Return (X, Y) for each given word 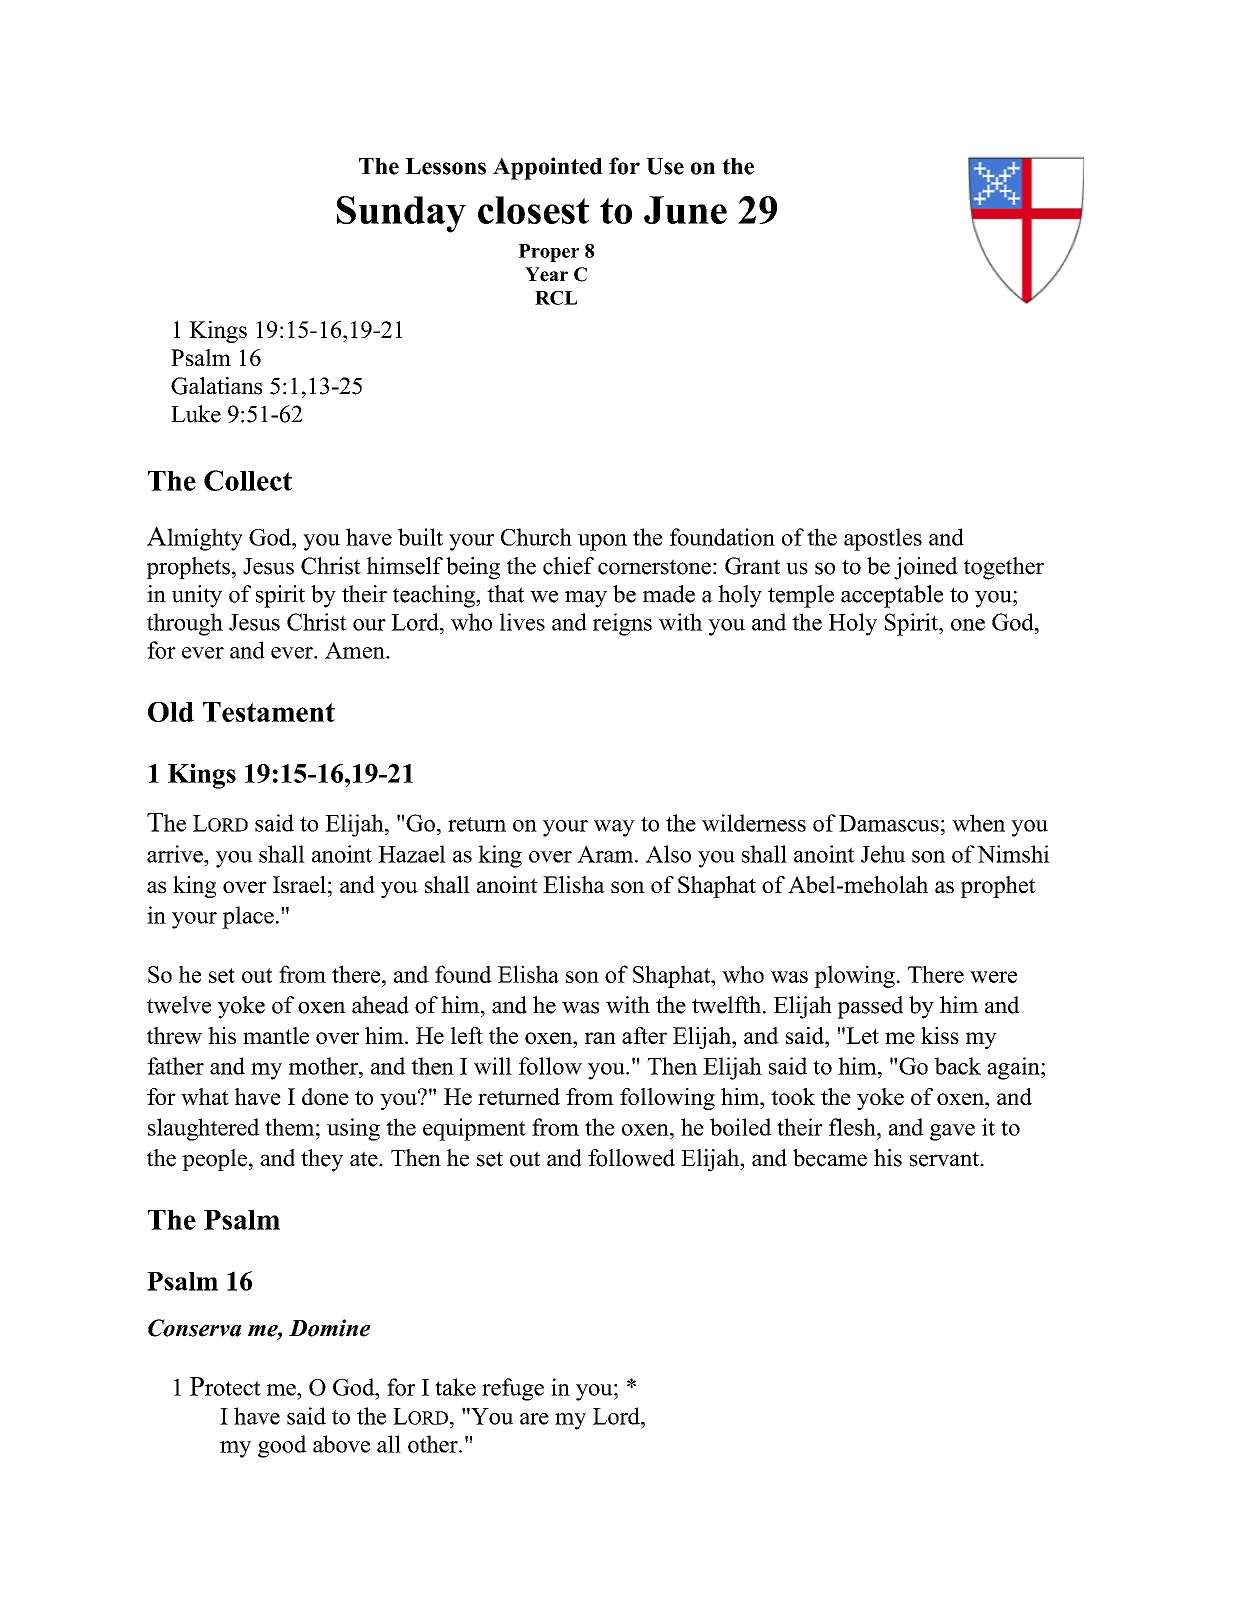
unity (197, 596)
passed (870, 1007)
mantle (276, 1035)
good (282, 1446)
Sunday (401, 214)
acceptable (892, 596)
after (644, 1035)
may (586, 599)
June (685, 210)
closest (533, 210)
